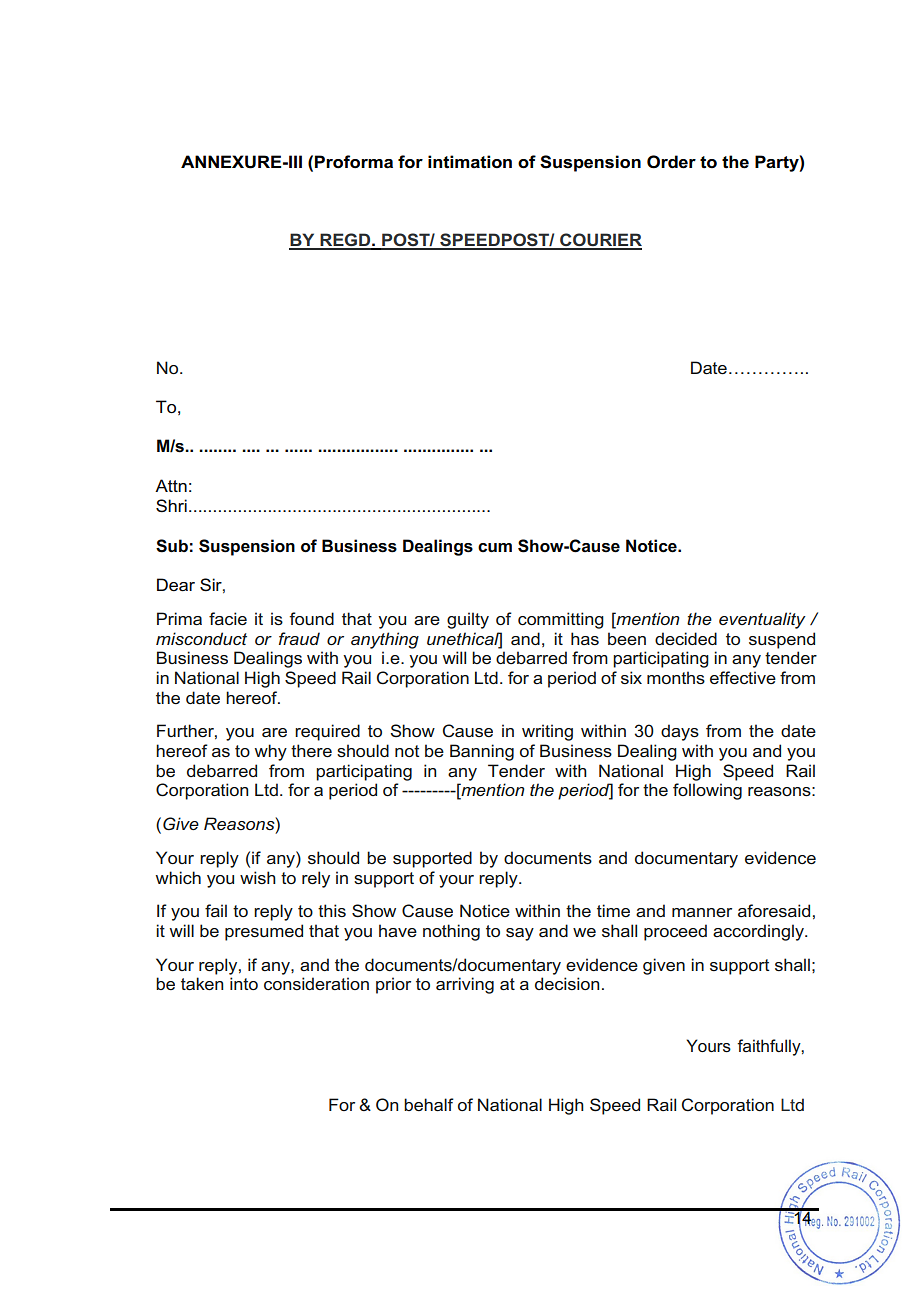 This document has height=1308, width=924. Describe the element at coordinates (702, 912) in the document. I see `manner` at that location.
